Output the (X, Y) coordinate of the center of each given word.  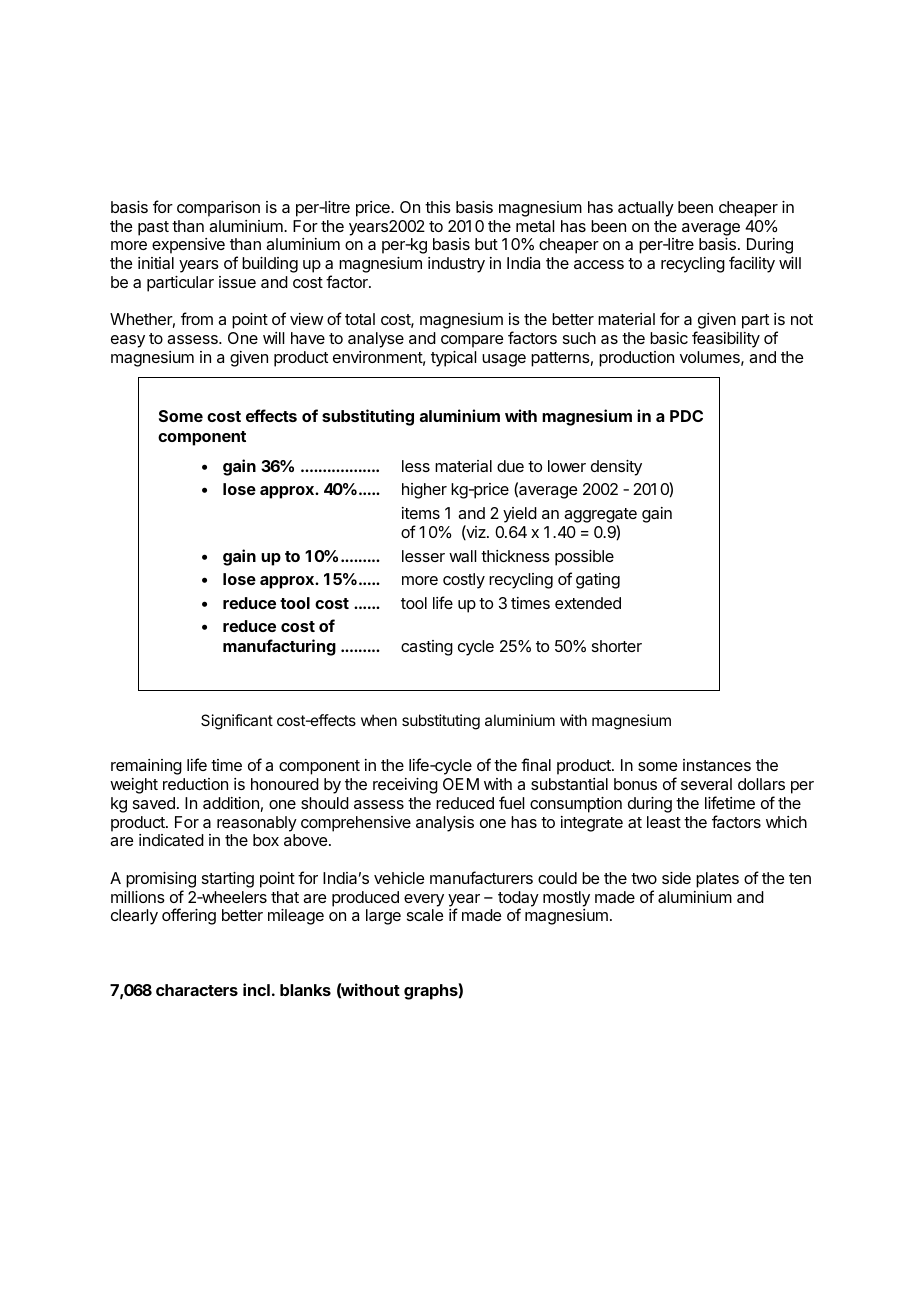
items (421, 513)
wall (462, 556)
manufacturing (279, 647)
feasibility (726, 339)
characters (197, 990)
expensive (188, 246)
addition (231, 803)
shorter (617, 646)
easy (128, 341)
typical (453, 359)
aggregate (600, 515)
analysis (445, 824)
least (664, 822)
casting (427, 648)
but (486, 244)
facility (752, 264)
